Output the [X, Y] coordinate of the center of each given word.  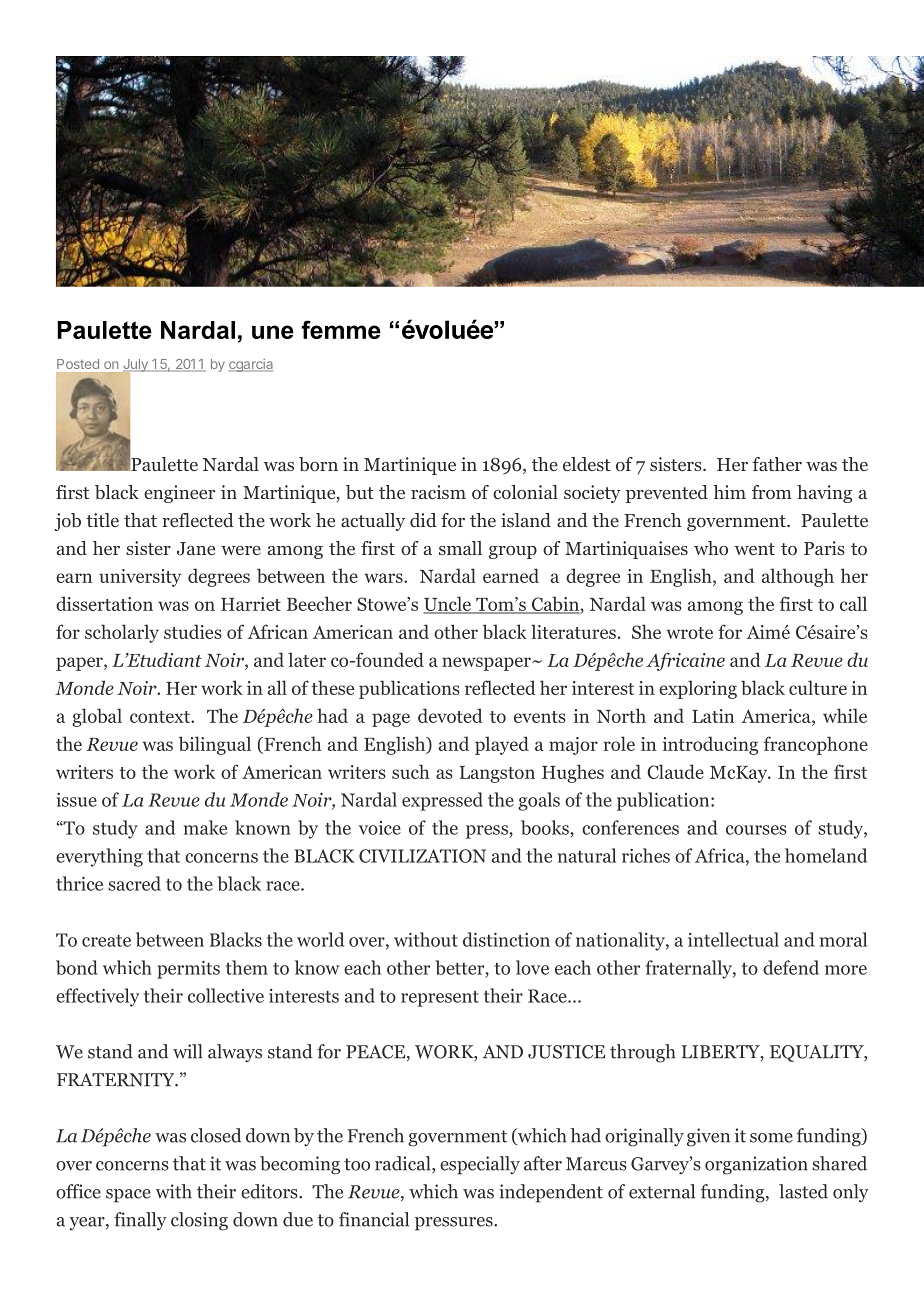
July [135, 366]
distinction [506, 939]
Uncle [448, 605]
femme [341, 329]
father [777, 464]
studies [193, 631]
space [128, 1196]
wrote [689, 633]
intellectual [733, 939]
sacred [134, 883]
